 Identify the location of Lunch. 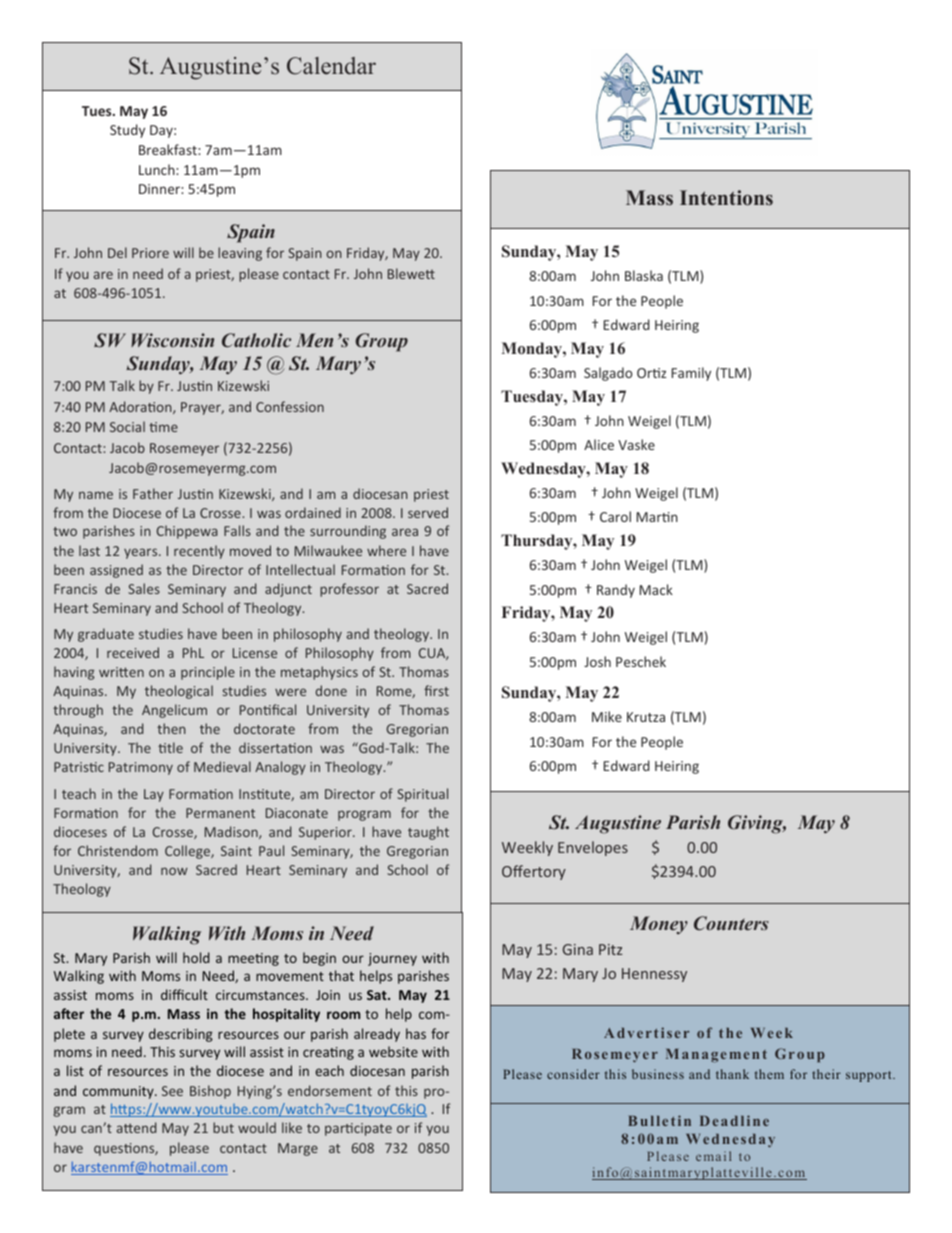
(158, 169).
